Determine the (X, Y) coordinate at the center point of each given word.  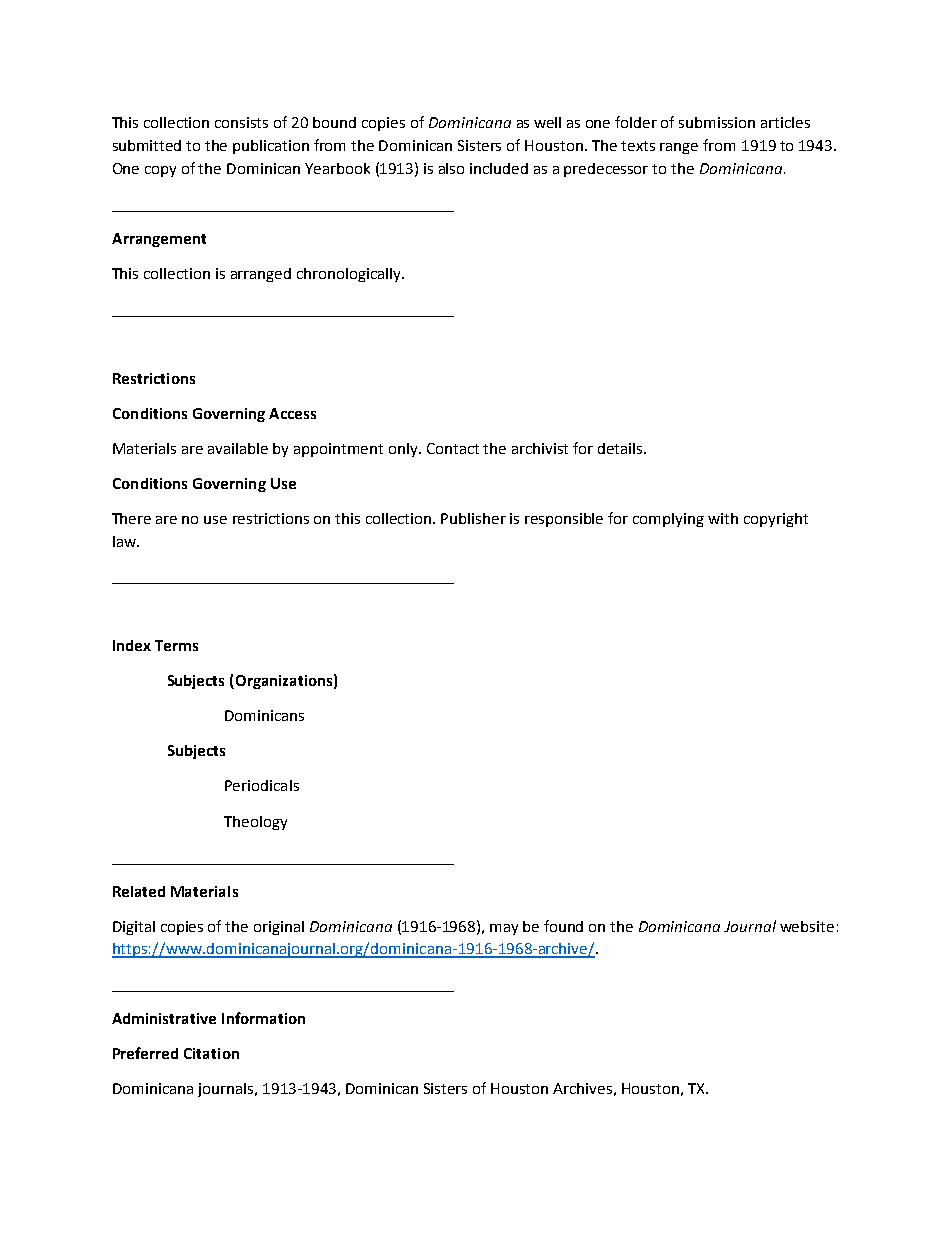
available (238, 448)
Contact (453, 448)
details (621, 448)
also (451, 168)
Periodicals (262, 785)
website (807, 926)
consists (241, 122)
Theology (255, 823)
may (504, 929)
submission (717, 122)
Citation (211, 1053)
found (563, 926)
